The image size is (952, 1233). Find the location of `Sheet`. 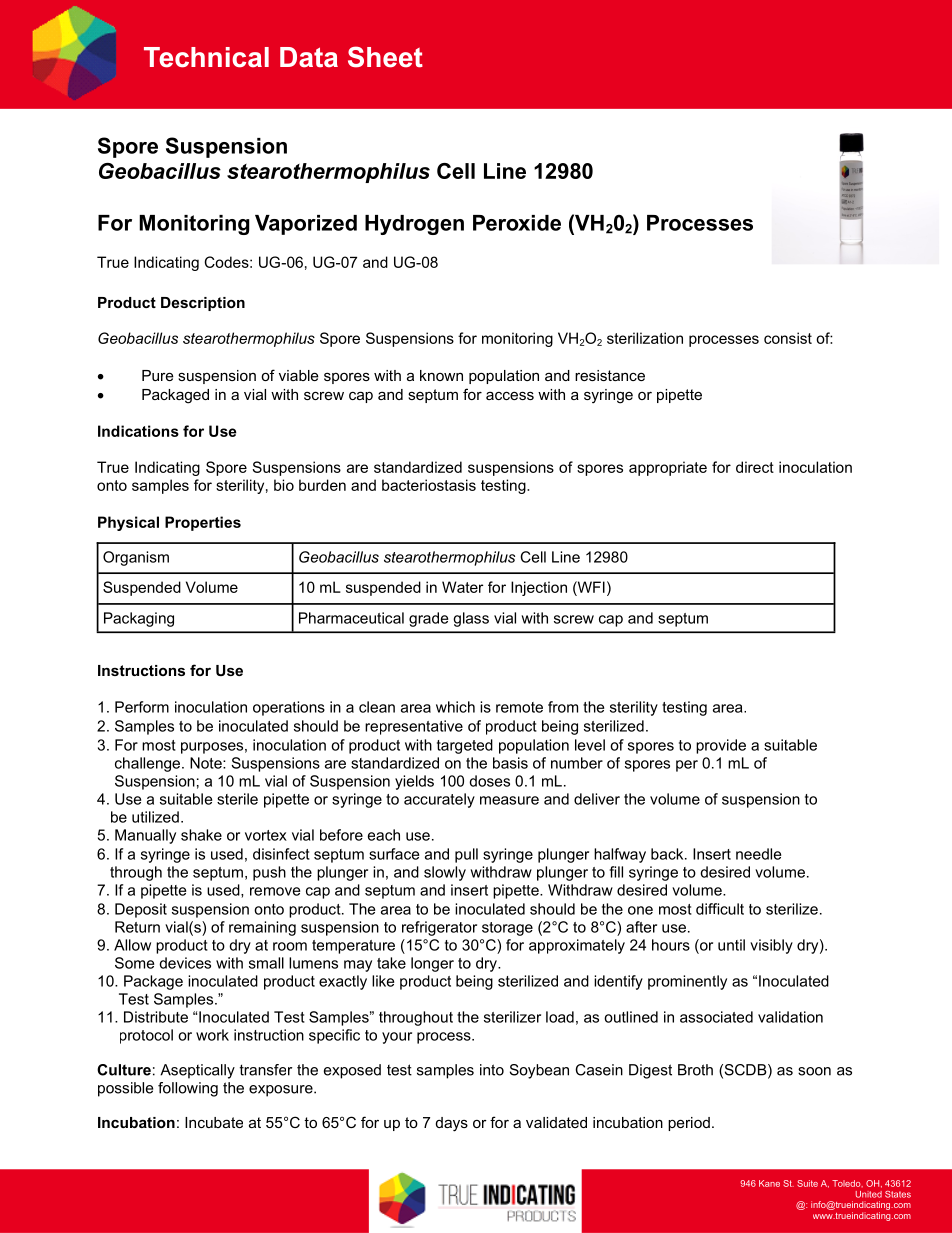

Sheet is located at coordinates (385, 57).
